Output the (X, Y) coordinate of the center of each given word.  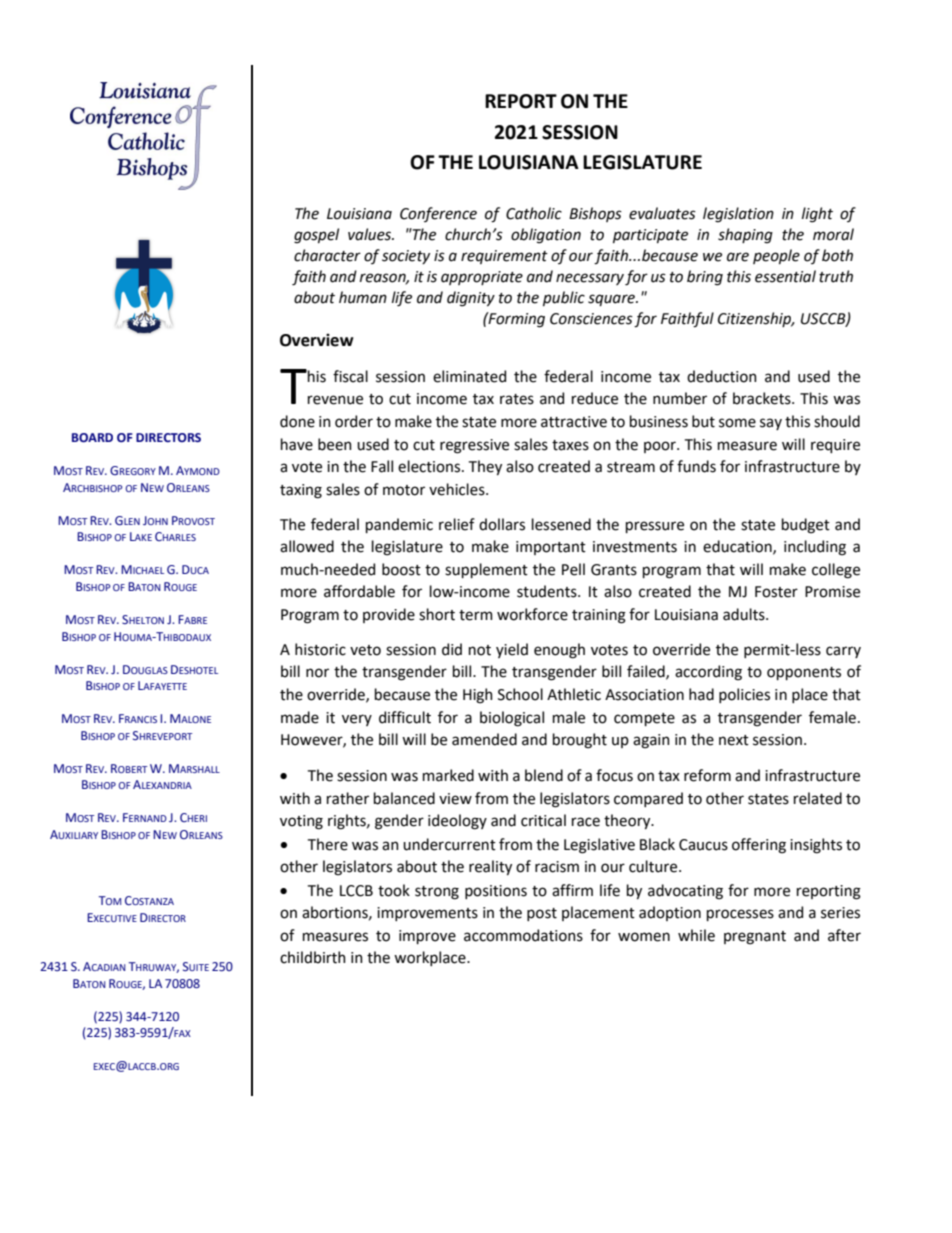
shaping (745, 236)
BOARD (92, 437)
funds (696, 466)
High (478, 696)
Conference (438, 214)
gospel (316, 236)
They (485, 467)
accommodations (523, 935)
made (300, 717)
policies (744, 695)
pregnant (755, 938)
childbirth (313, 957)
